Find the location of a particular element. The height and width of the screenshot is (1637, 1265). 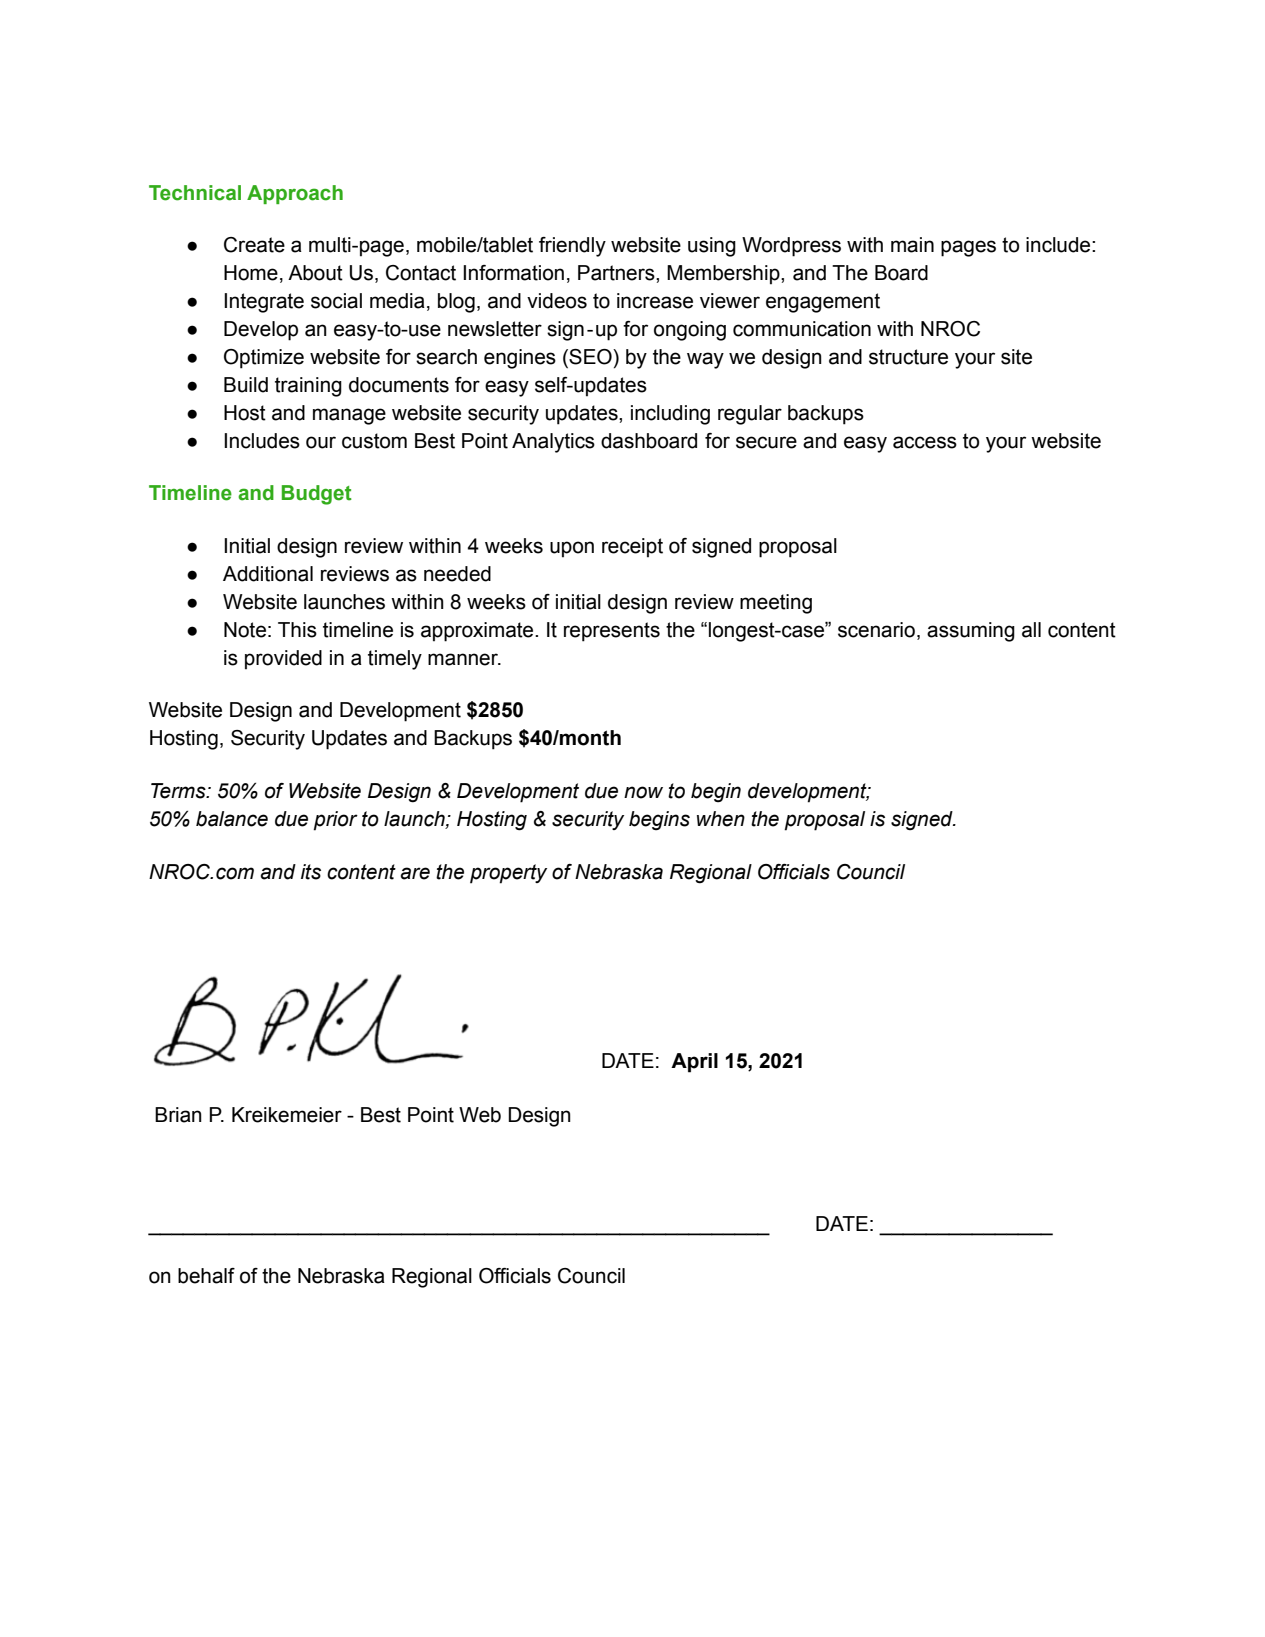

property is located at coordinates (508, 874).
